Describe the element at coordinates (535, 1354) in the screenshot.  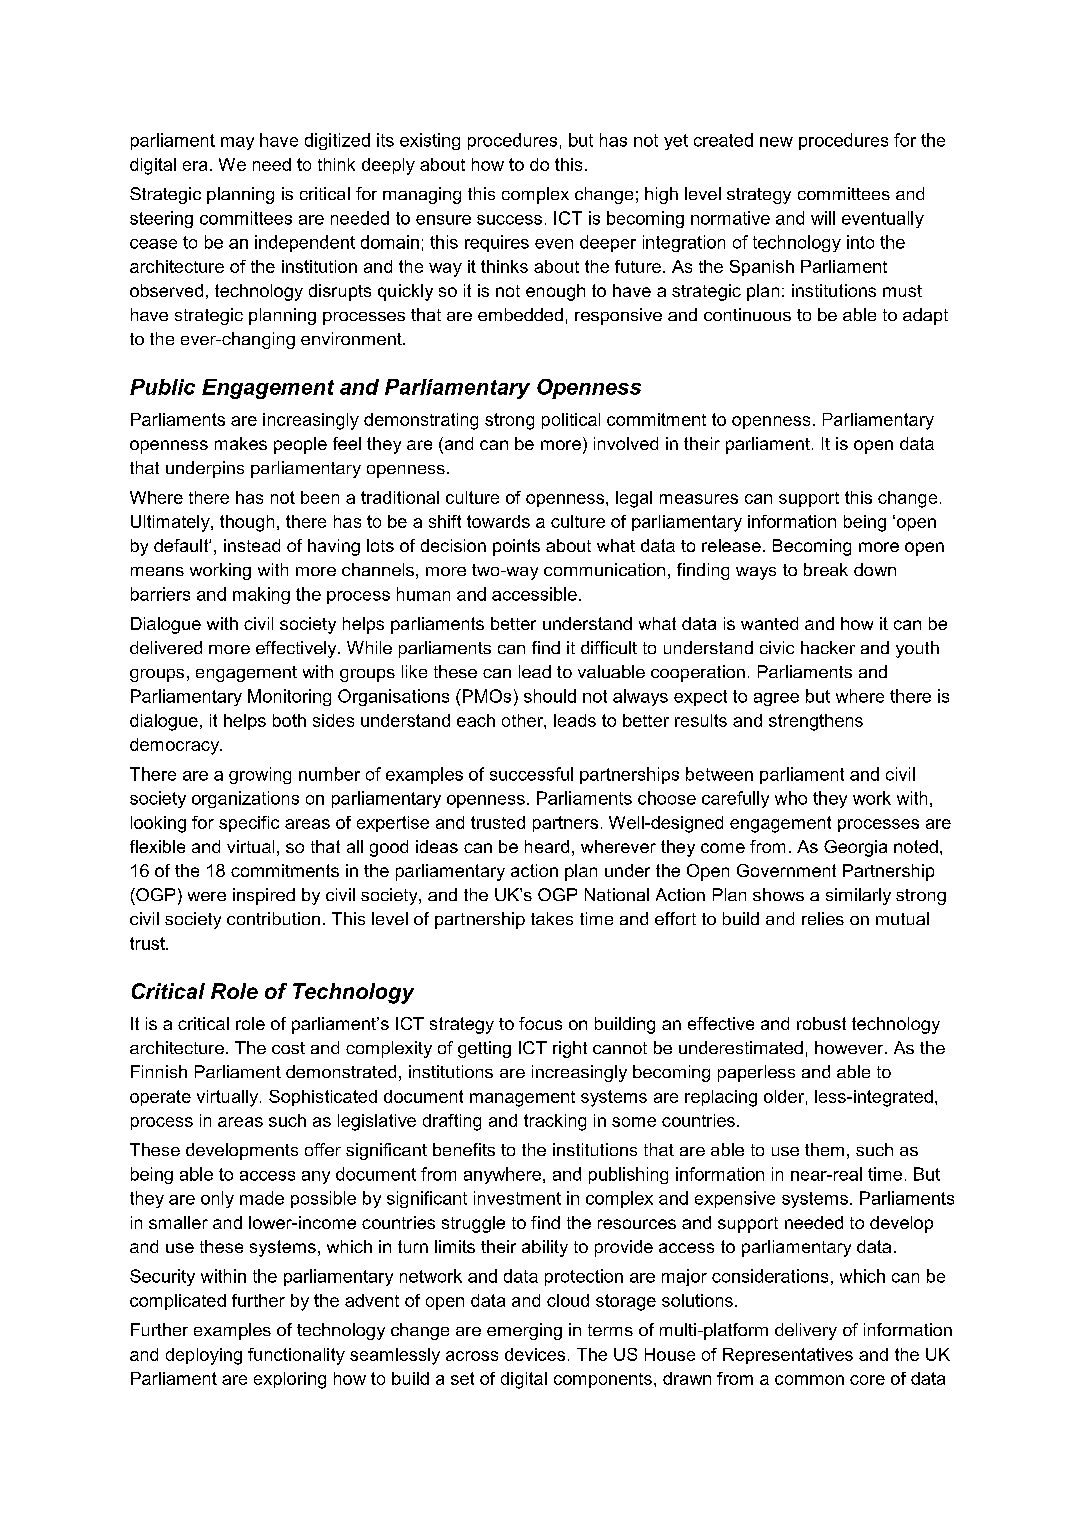
I see `devices` at that location.
